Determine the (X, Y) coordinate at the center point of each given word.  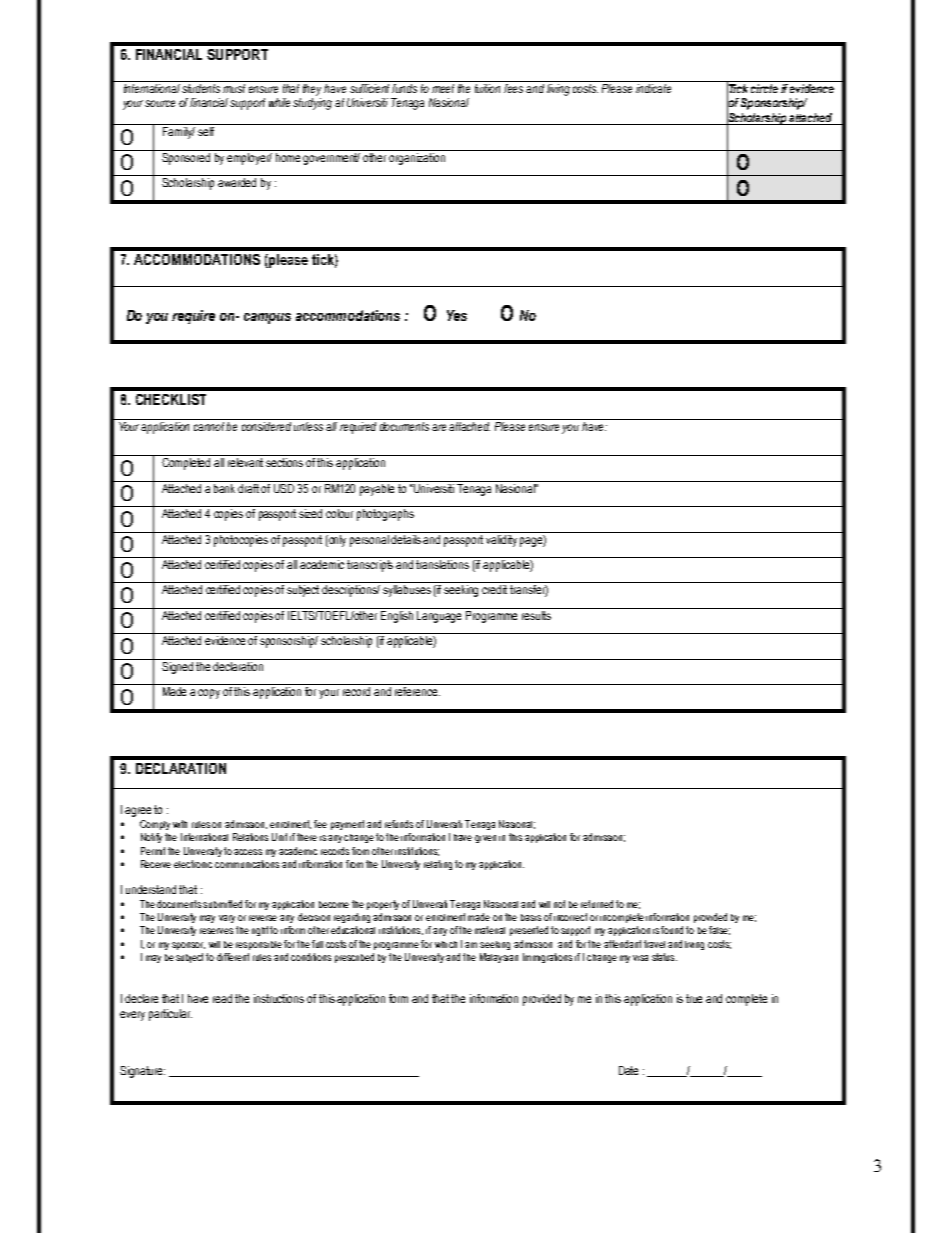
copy (209, 694)
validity (502, 539)
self (206, 131)
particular (170, 1015)
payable (377, 488)
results (537, 614)
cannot (209, 425)
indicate (653, 88)
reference (417, 691)
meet (443, 88)
